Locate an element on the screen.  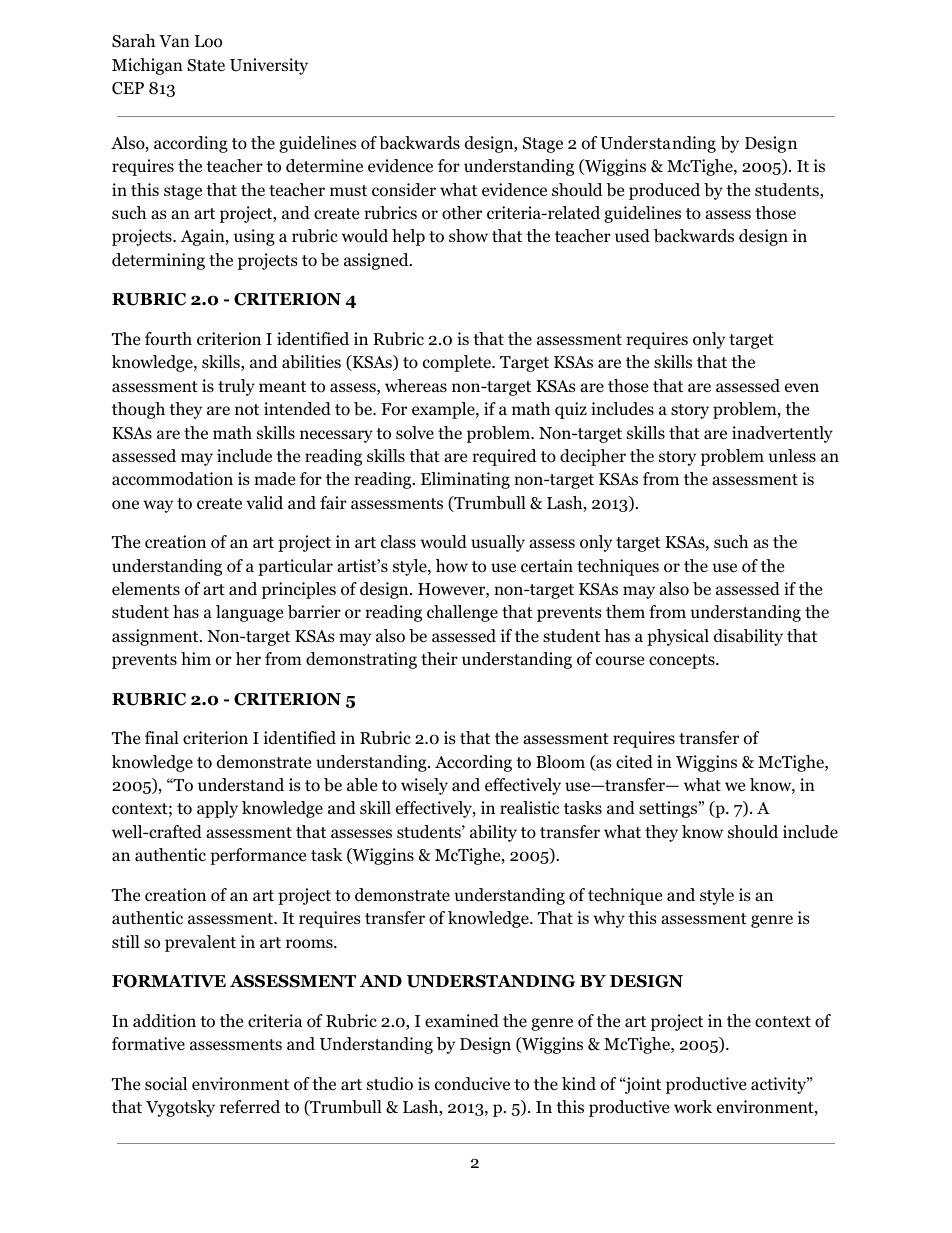
apply is located at coordinates (217, 809).
